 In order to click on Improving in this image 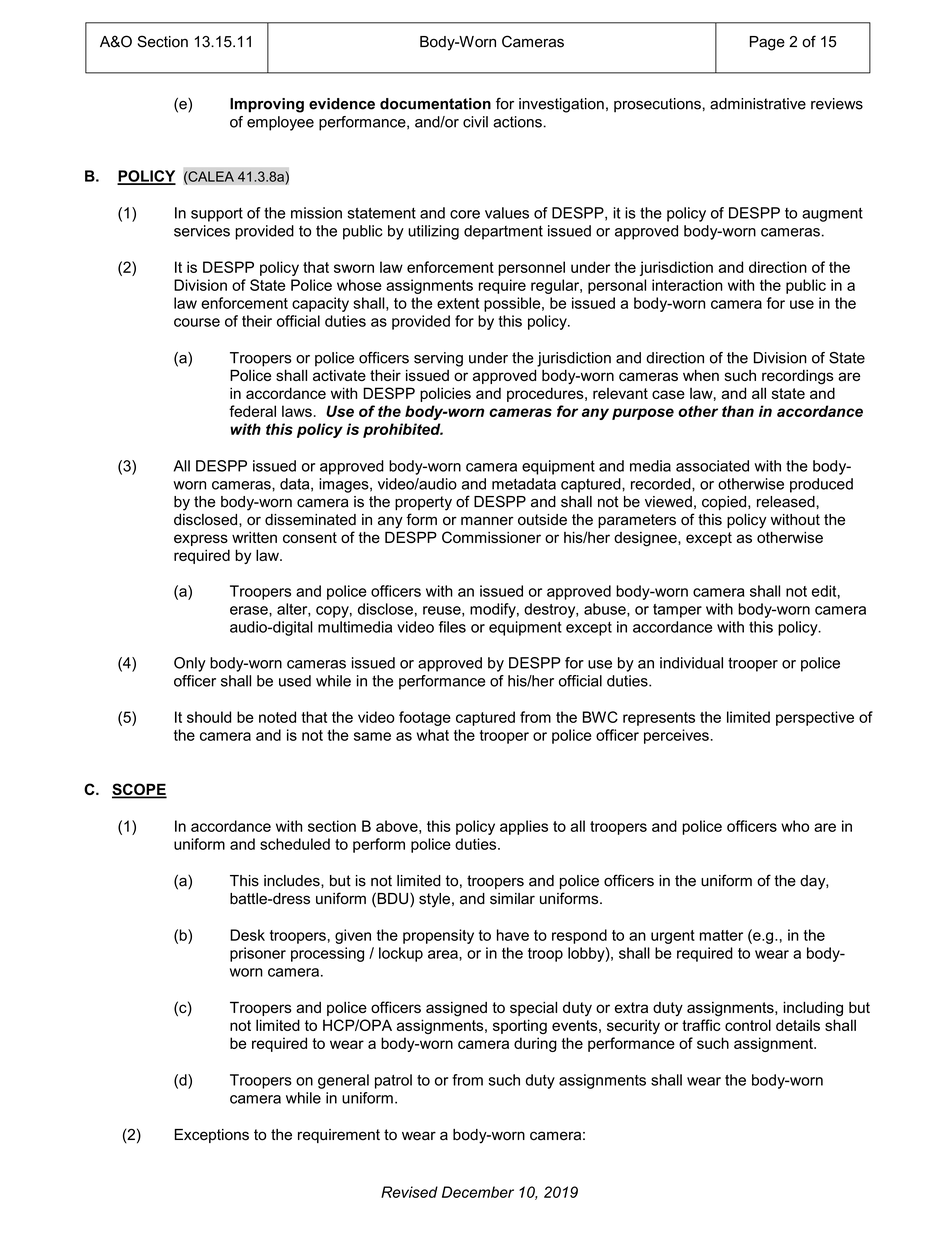, I will do `click(267, 105)`.
